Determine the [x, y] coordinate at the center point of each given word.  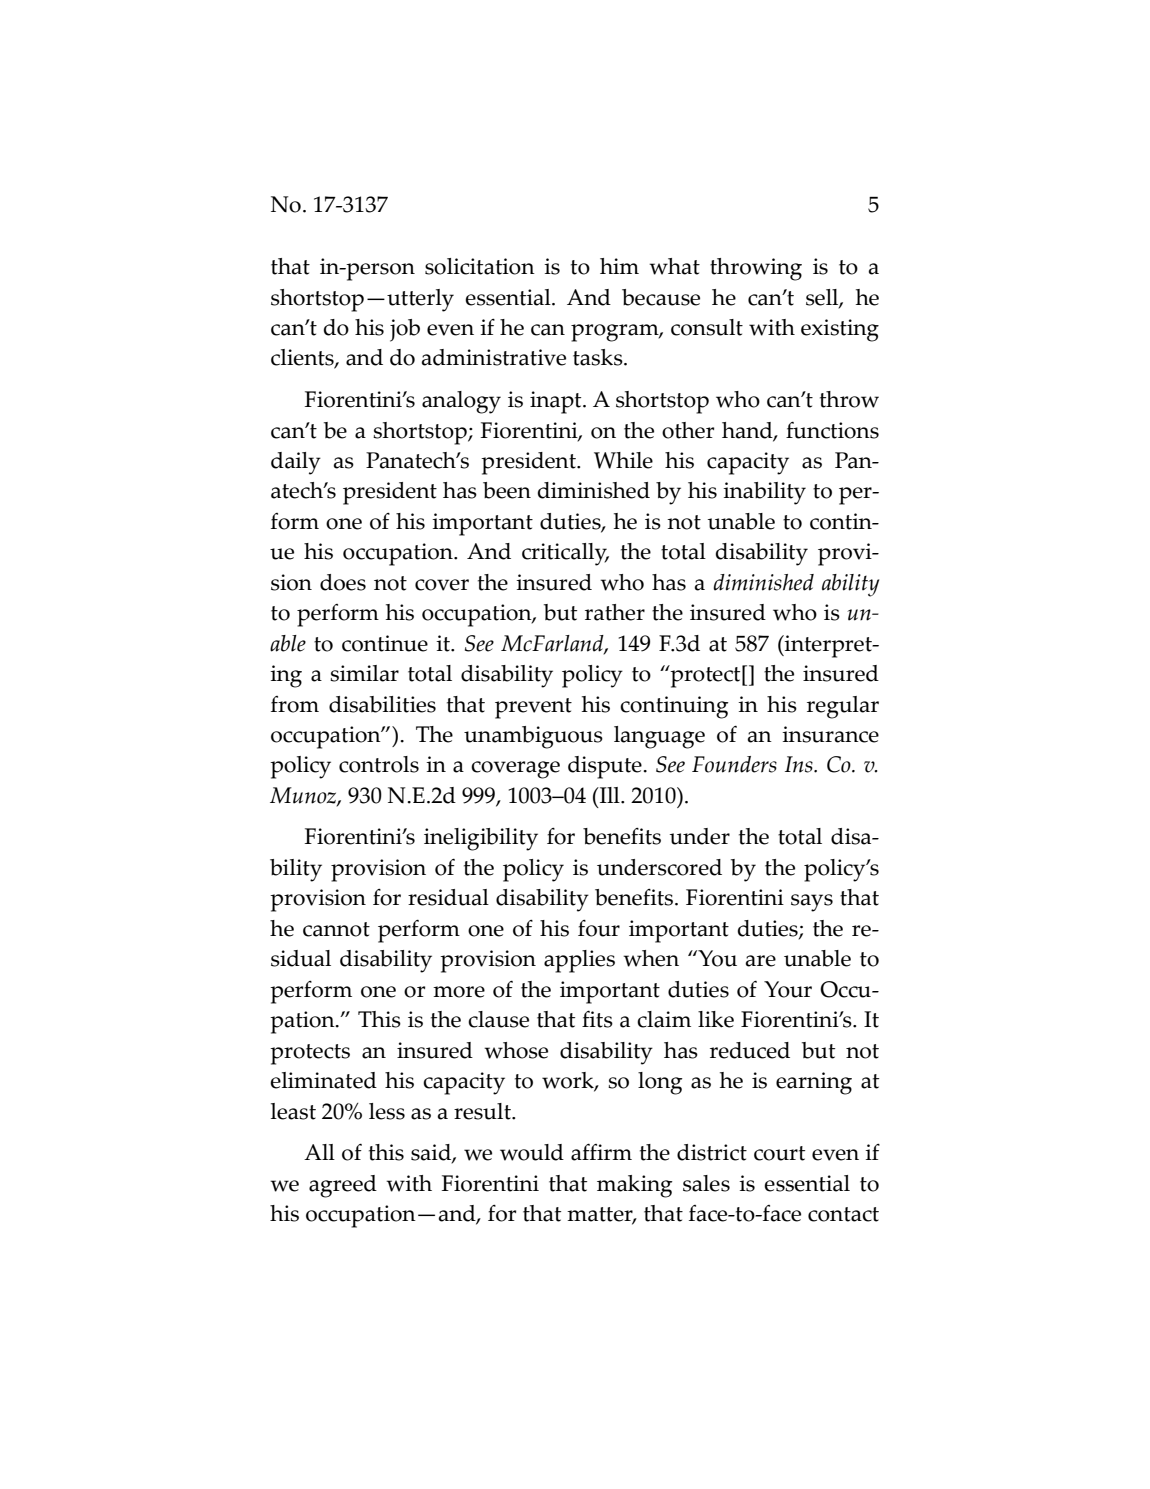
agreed [343, 1186]
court [779, 1153]
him [619, 266]
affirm [601, 1152]
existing [840, 330]
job [405, 330]
